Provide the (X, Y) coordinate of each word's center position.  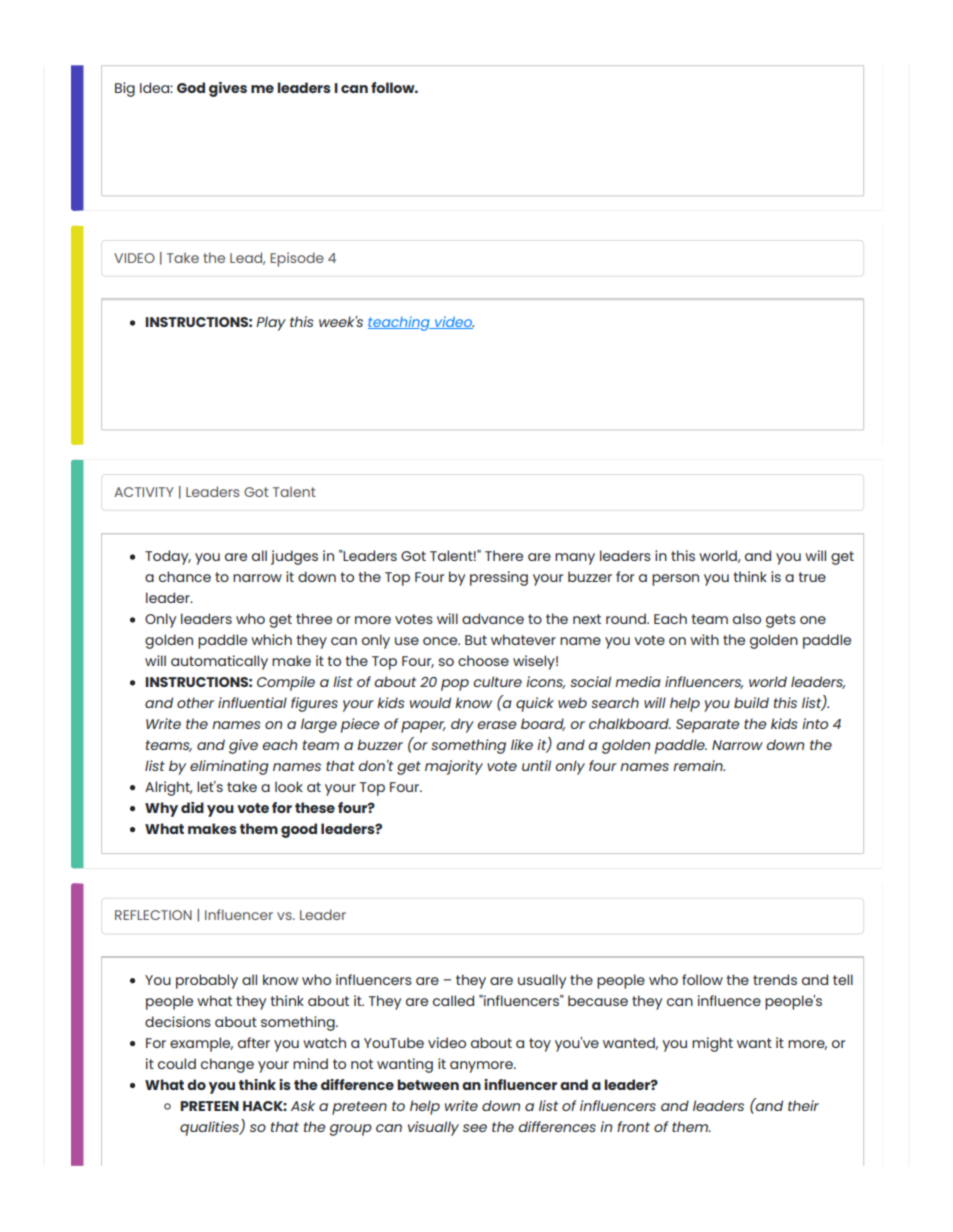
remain (699, 765)
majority (454, 767)
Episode (297, 259)
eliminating (229, 767)
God (191, 87)
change (227, 1065)
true (812, 577)
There (504, 555)
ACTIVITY (144, 492)
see (475, 1128)
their (803, 1105)
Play (271, 323)
